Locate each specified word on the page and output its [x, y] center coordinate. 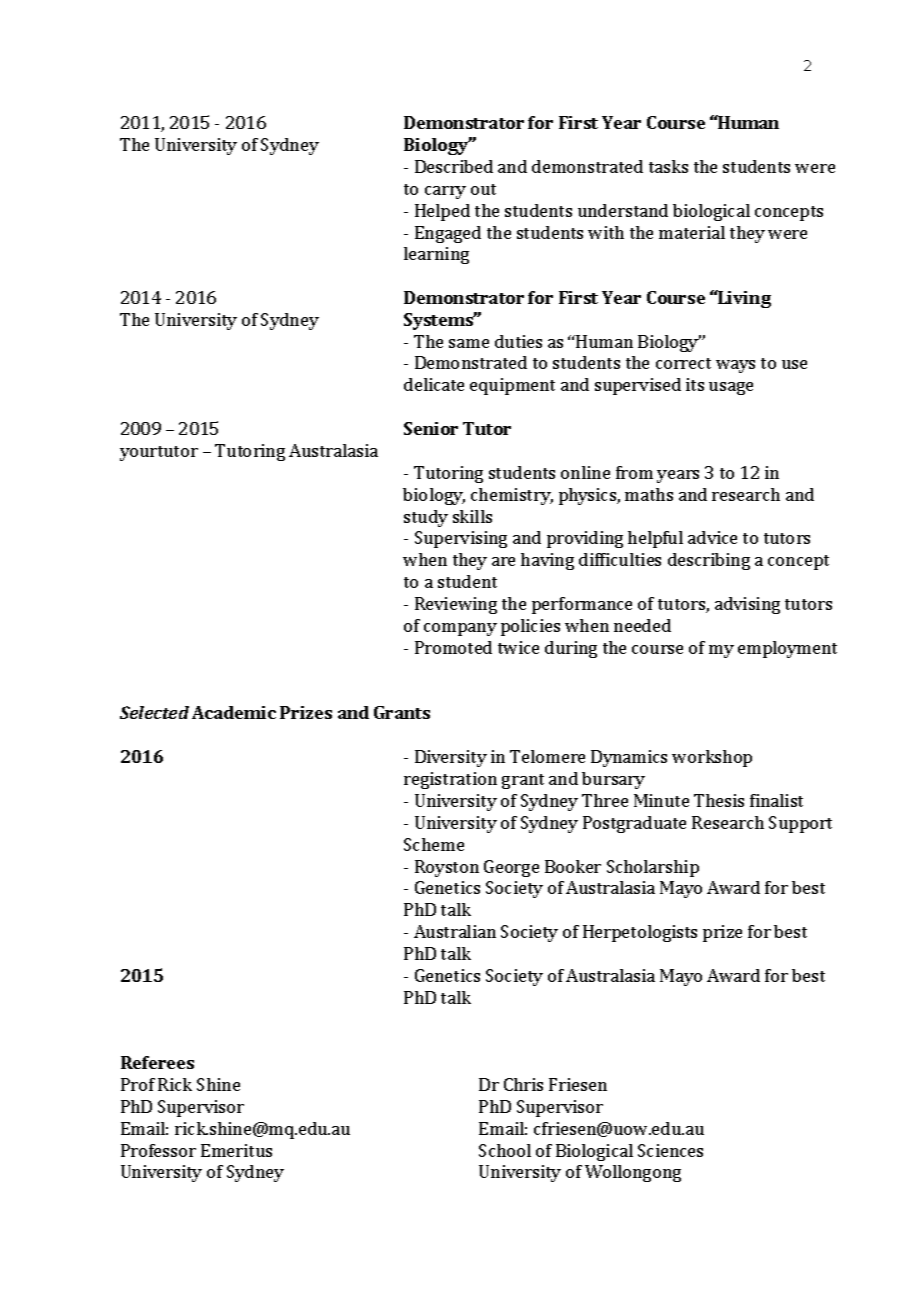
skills [472, 516]
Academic [234, 712]
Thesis [719, 800]
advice [712, 537]
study [426, 518]
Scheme [434, 844]
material [692, 232]
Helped [442, 212]
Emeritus [236, 1150]
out [483, 189]
